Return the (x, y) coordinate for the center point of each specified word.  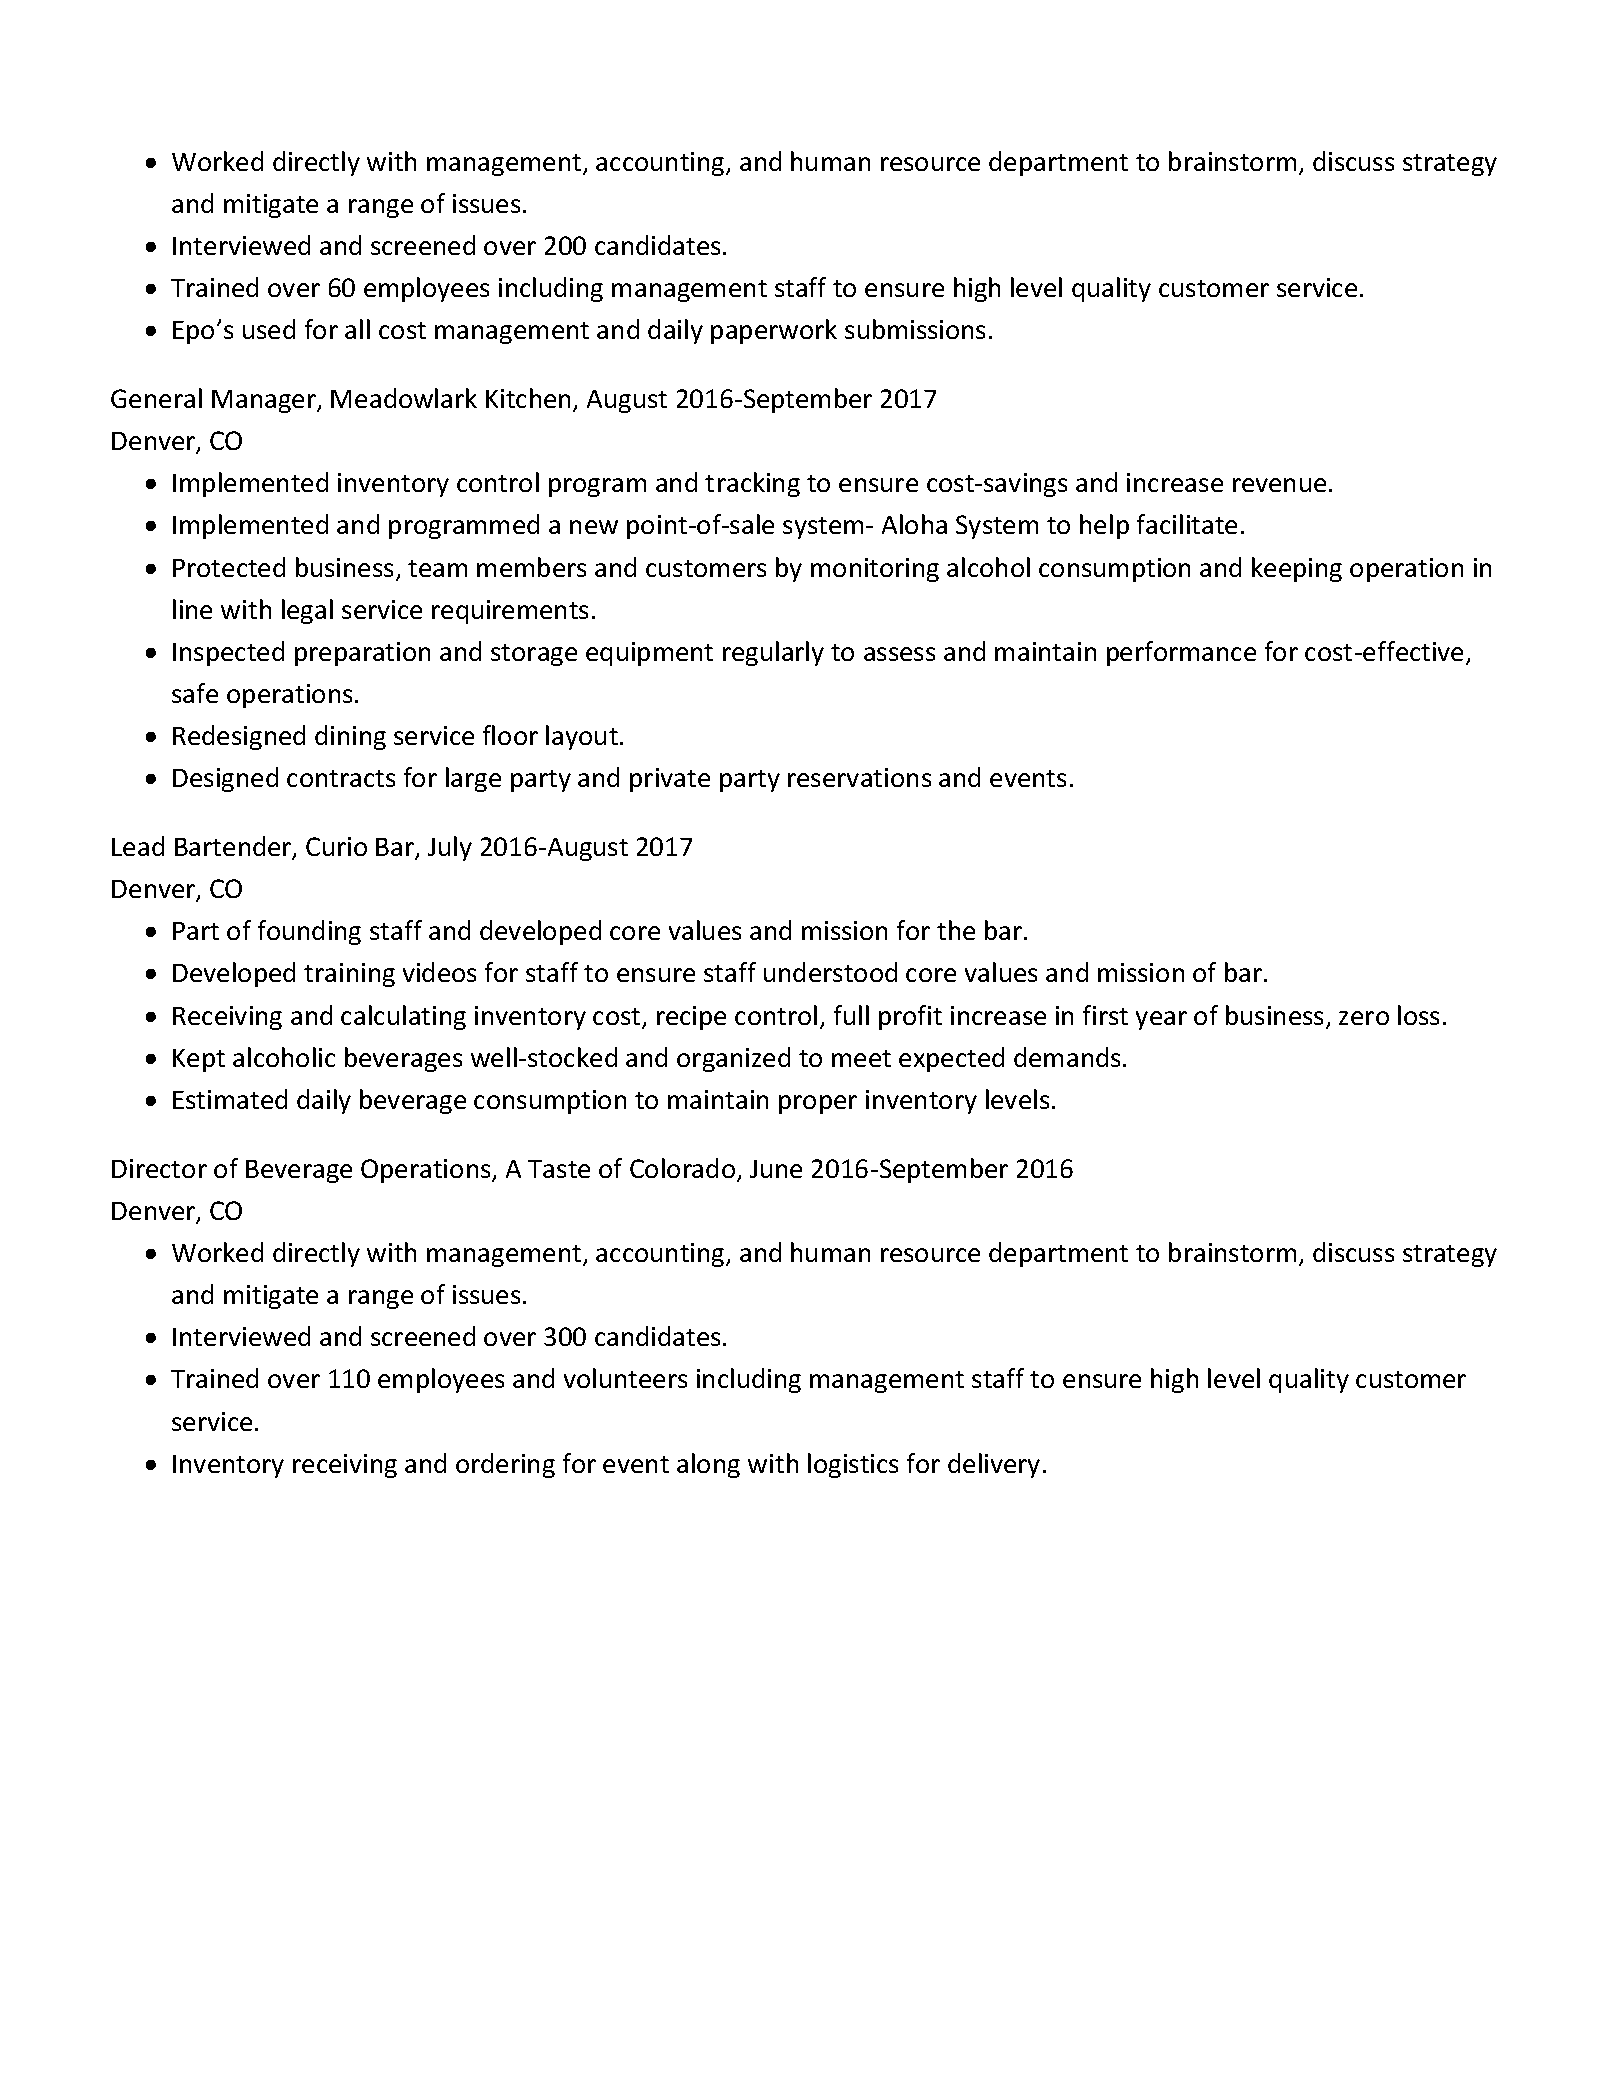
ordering (505, 1465)
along (708, 1465)
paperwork (774, 331)
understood (830, 972)
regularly (773, 653)
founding (309, 932)
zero (1364, 1018)
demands (1067, 1057)
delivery (994, 1465)
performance (1181, 653)
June (776, 1169)
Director (159, 1168)
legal (307, 611)
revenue (1279, 485)
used (269, 329)
